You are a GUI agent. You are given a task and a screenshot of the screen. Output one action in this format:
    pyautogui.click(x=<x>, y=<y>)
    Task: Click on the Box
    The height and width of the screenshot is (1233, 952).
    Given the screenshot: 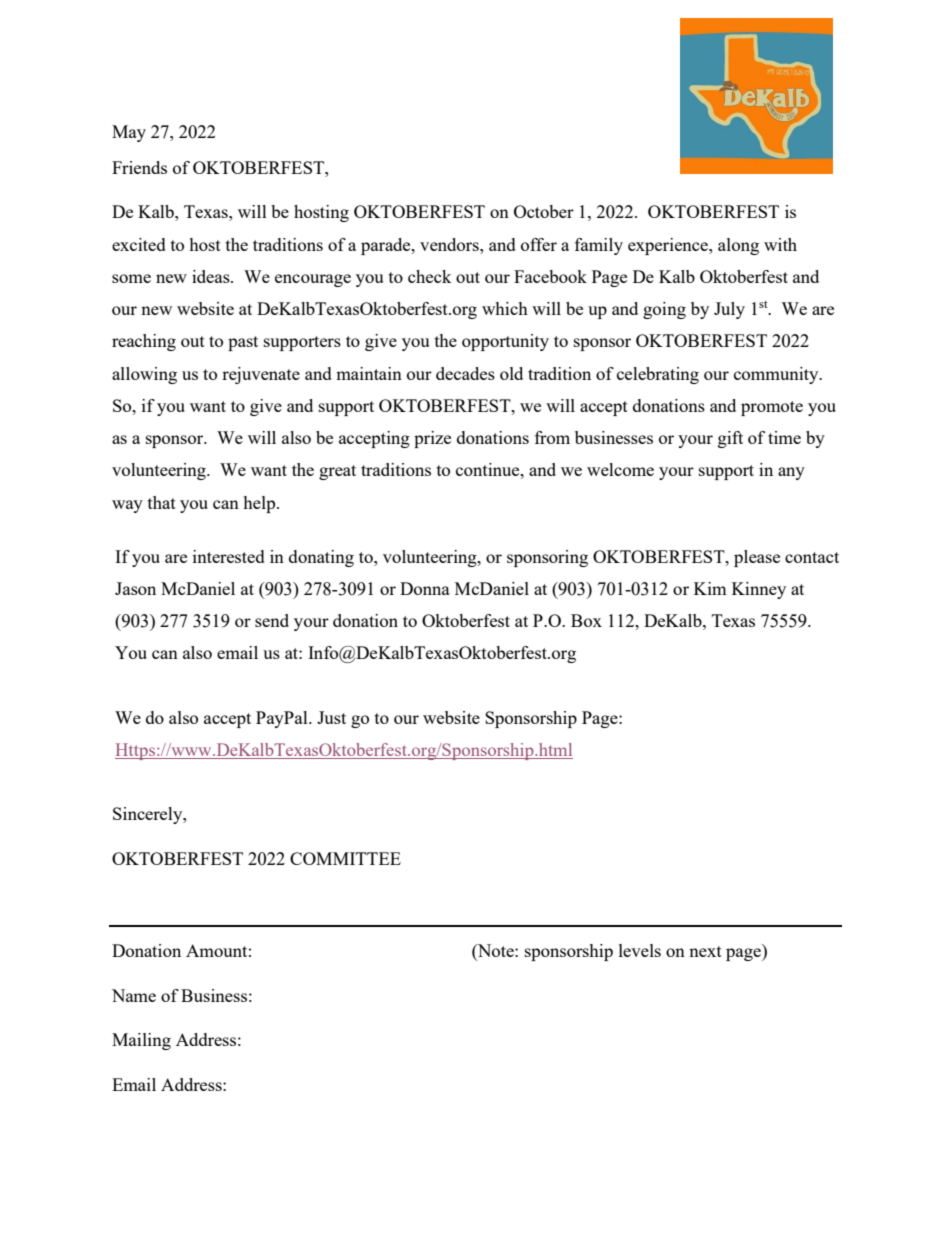 What is the action you would take?
    pyautogui.click(x=586, y=620)
